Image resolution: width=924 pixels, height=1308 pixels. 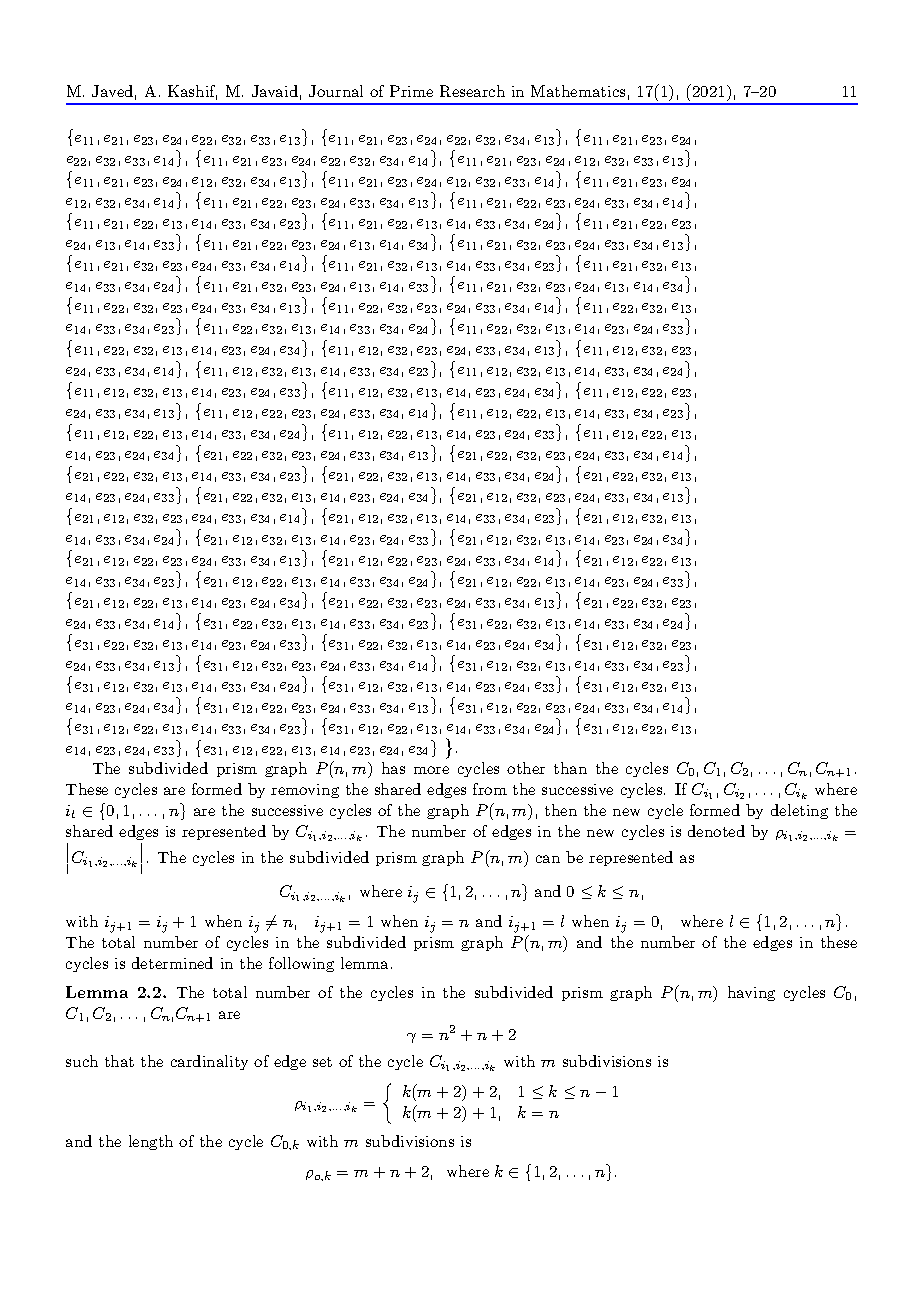 I want to click on set, so click(x=322, y=1062).
